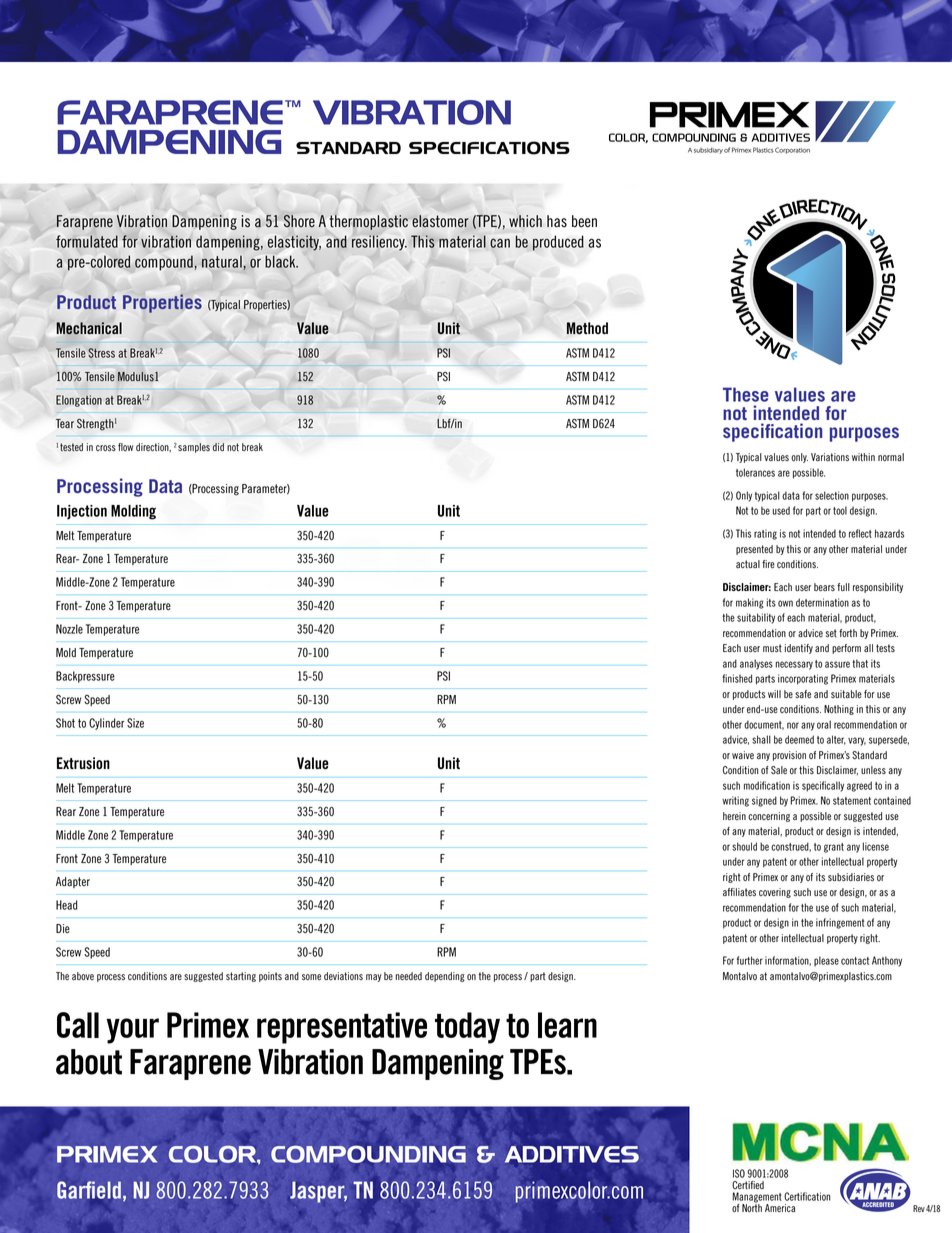  What do you see at coordinates (135, 723) in the image?
I see `Size` at bounding box center [135, 723].
